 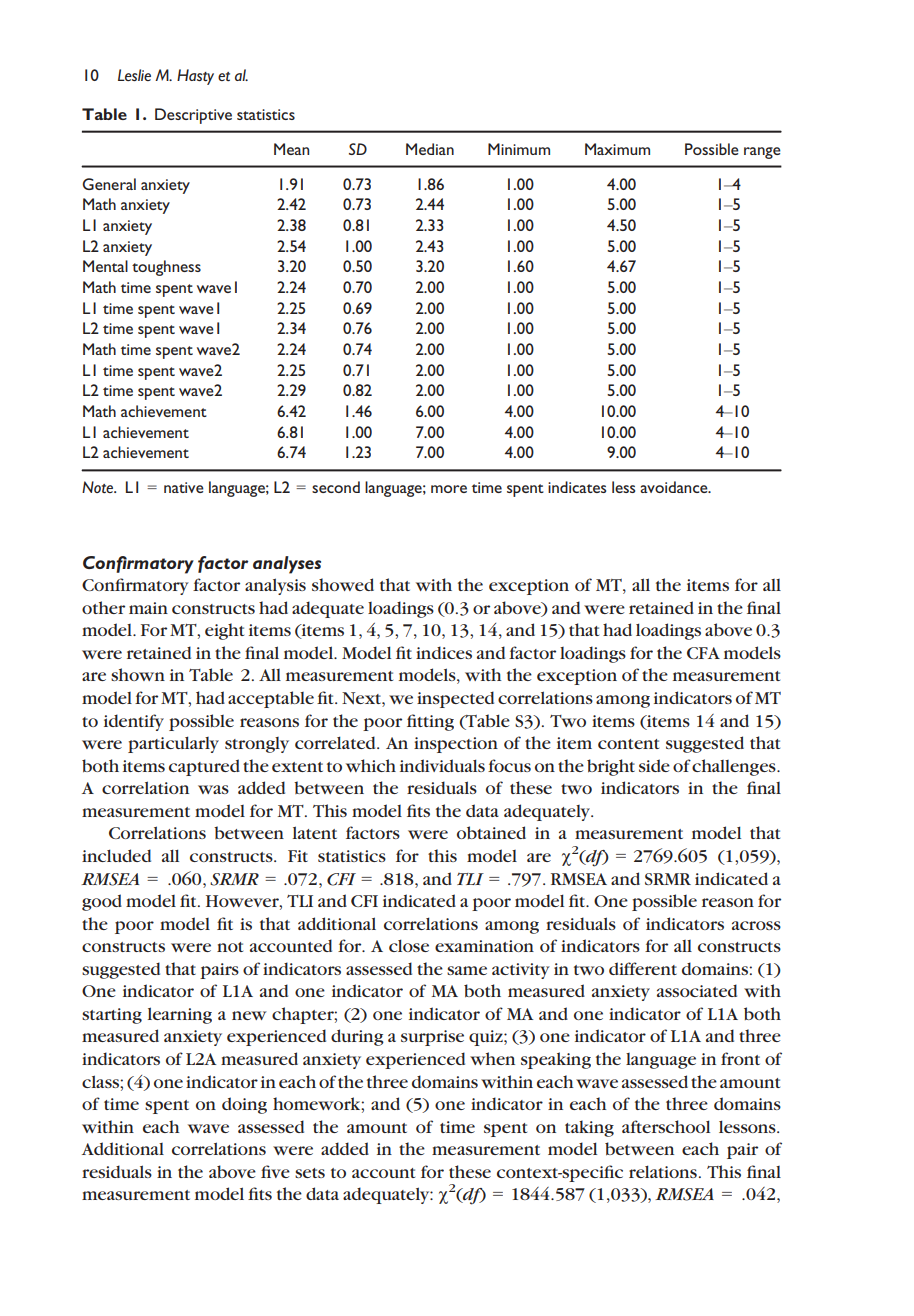 I want to click on Maximum, so click(x=617, y=149).
